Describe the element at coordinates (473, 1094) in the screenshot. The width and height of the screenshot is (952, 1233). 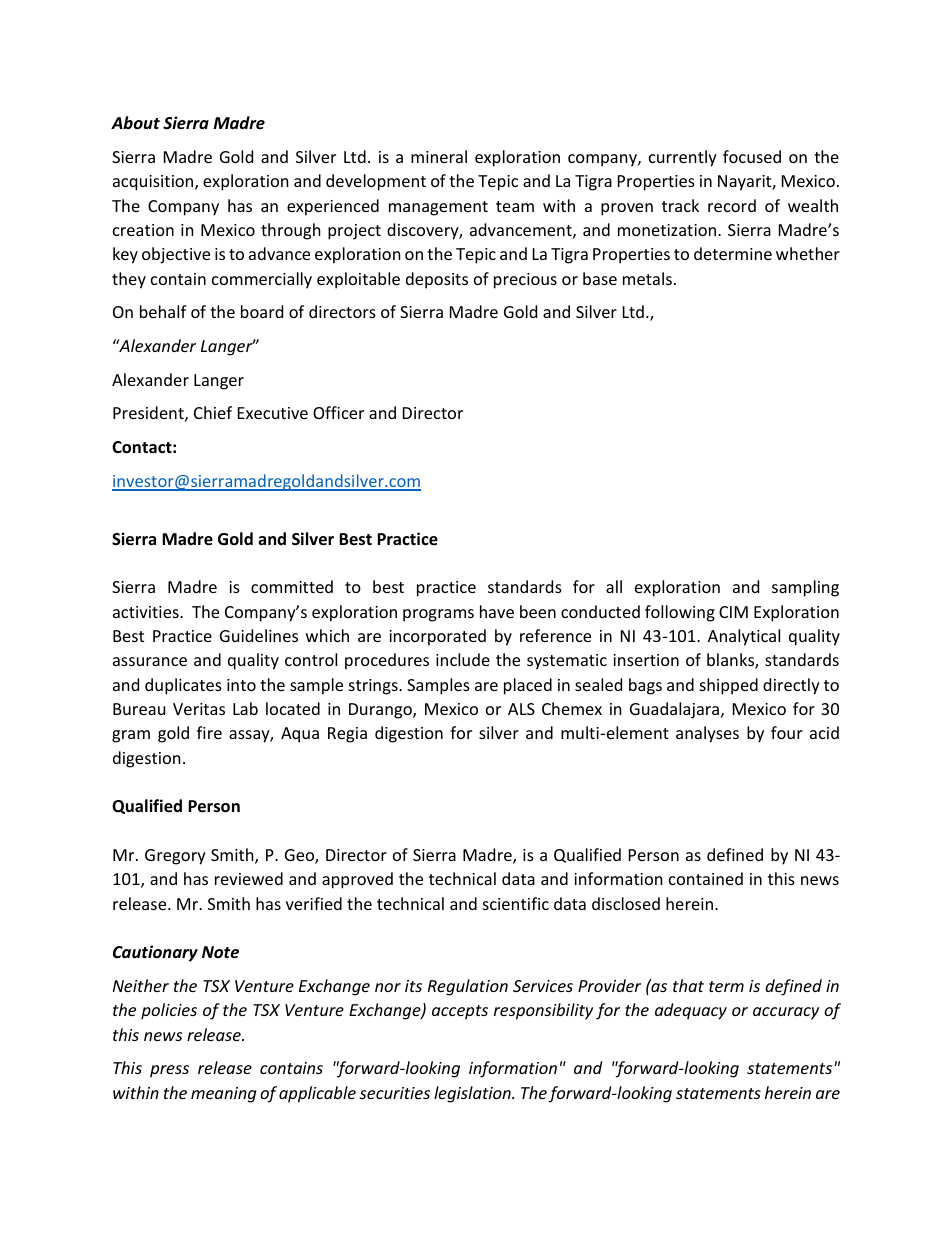
I see `legislation` at that location.
